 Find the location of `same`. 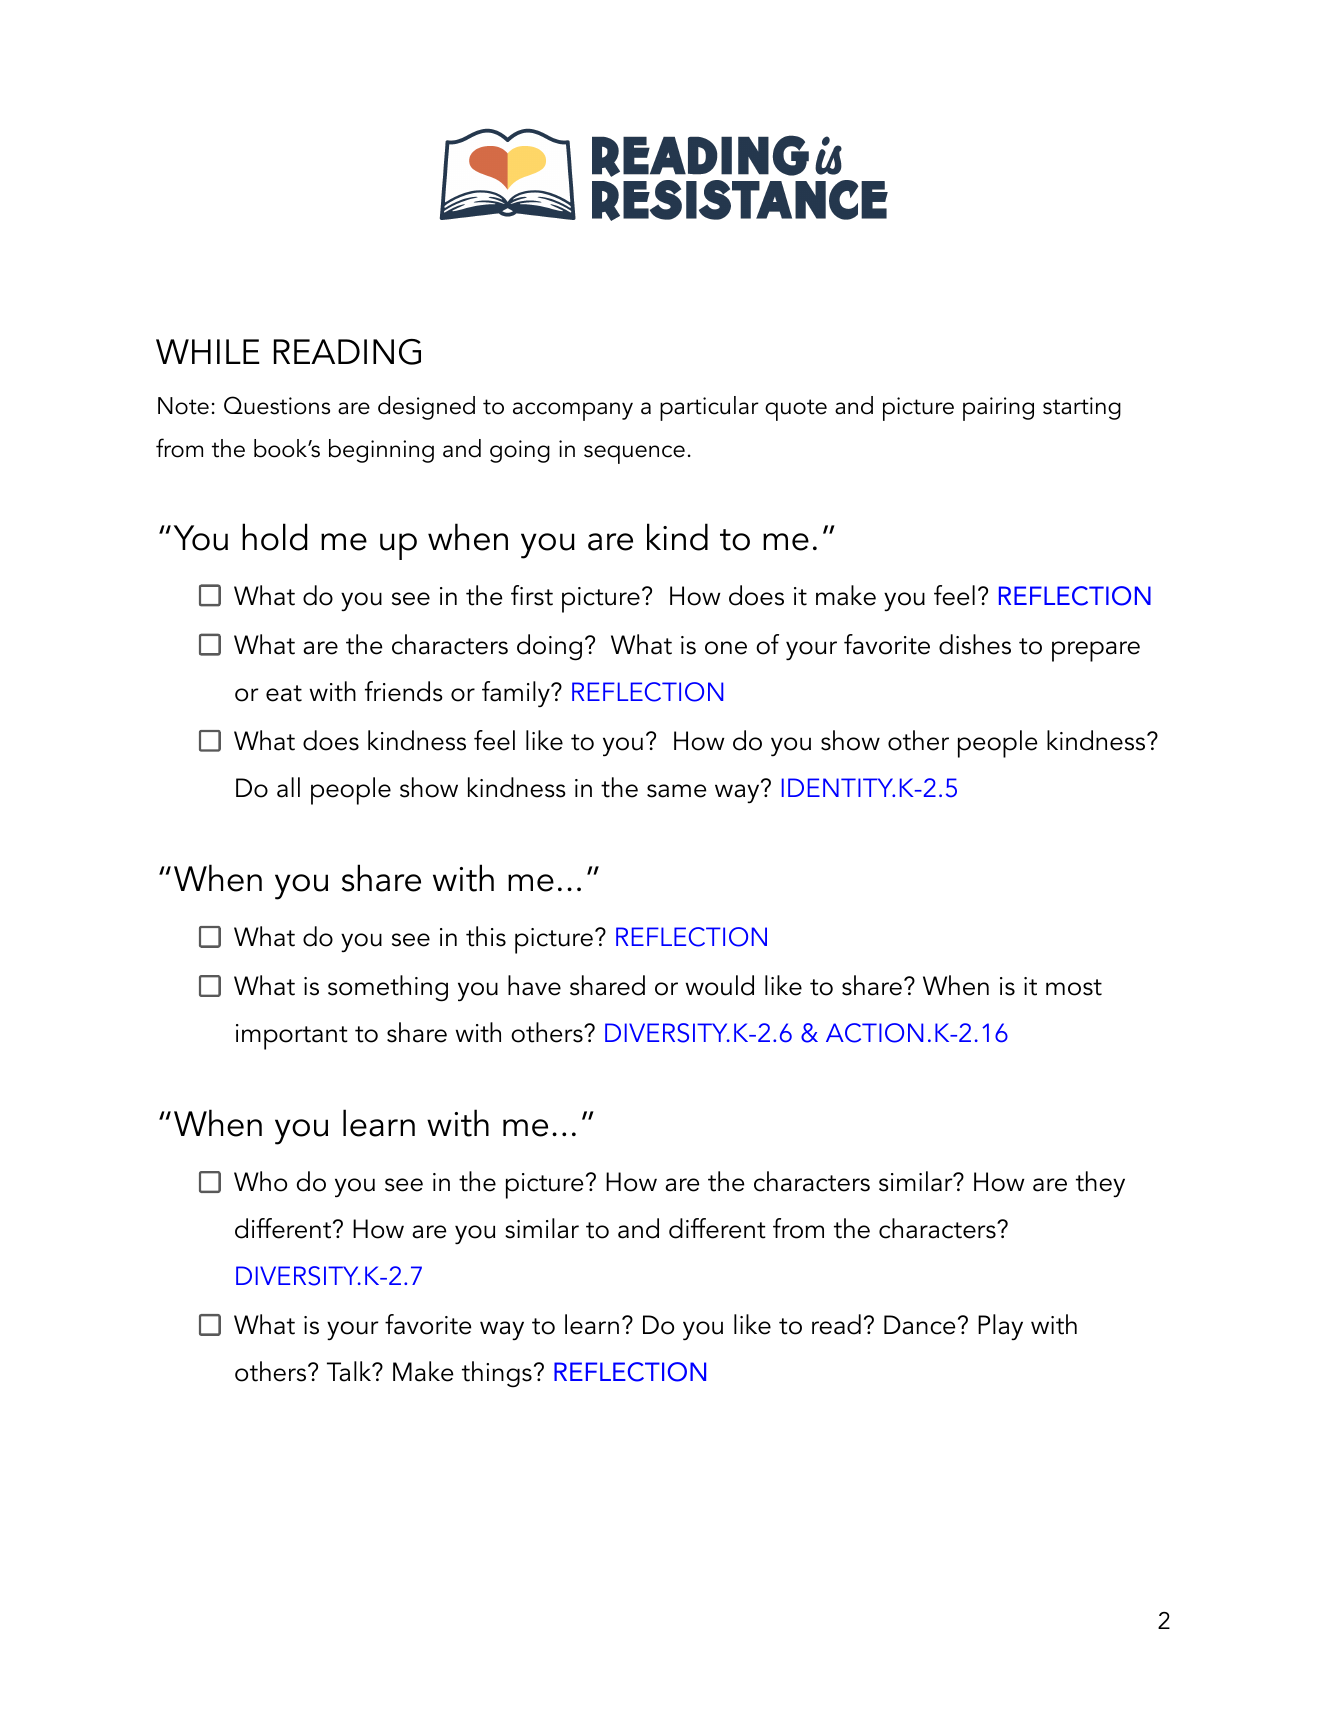

same is located at coordinates (676, 791).
